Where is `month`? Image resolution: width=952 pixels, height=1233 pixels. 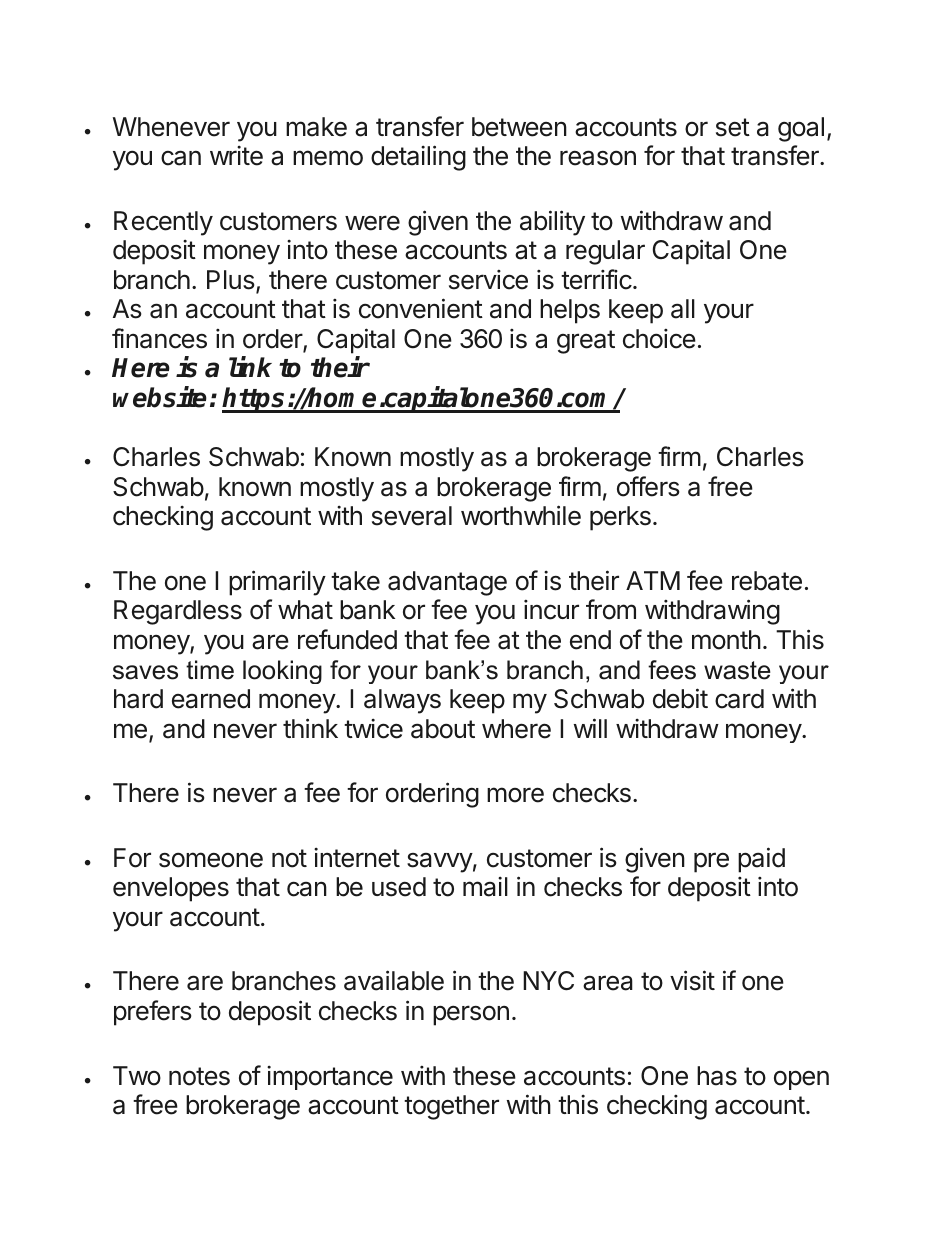
month is located at coordinates (726, 640).
